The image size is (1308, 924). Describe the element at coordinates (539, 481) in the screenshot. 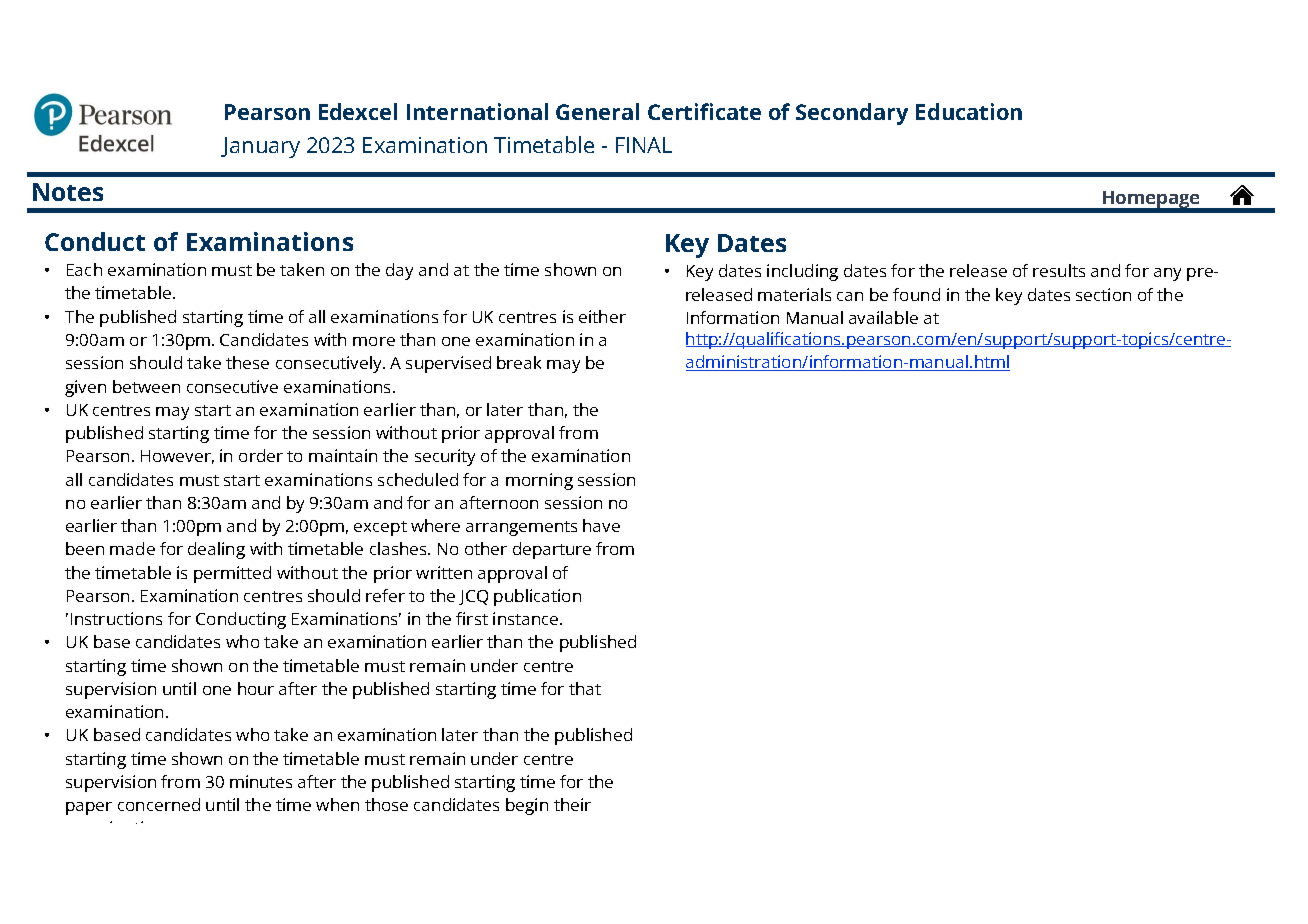

I see `morning` at that location.
